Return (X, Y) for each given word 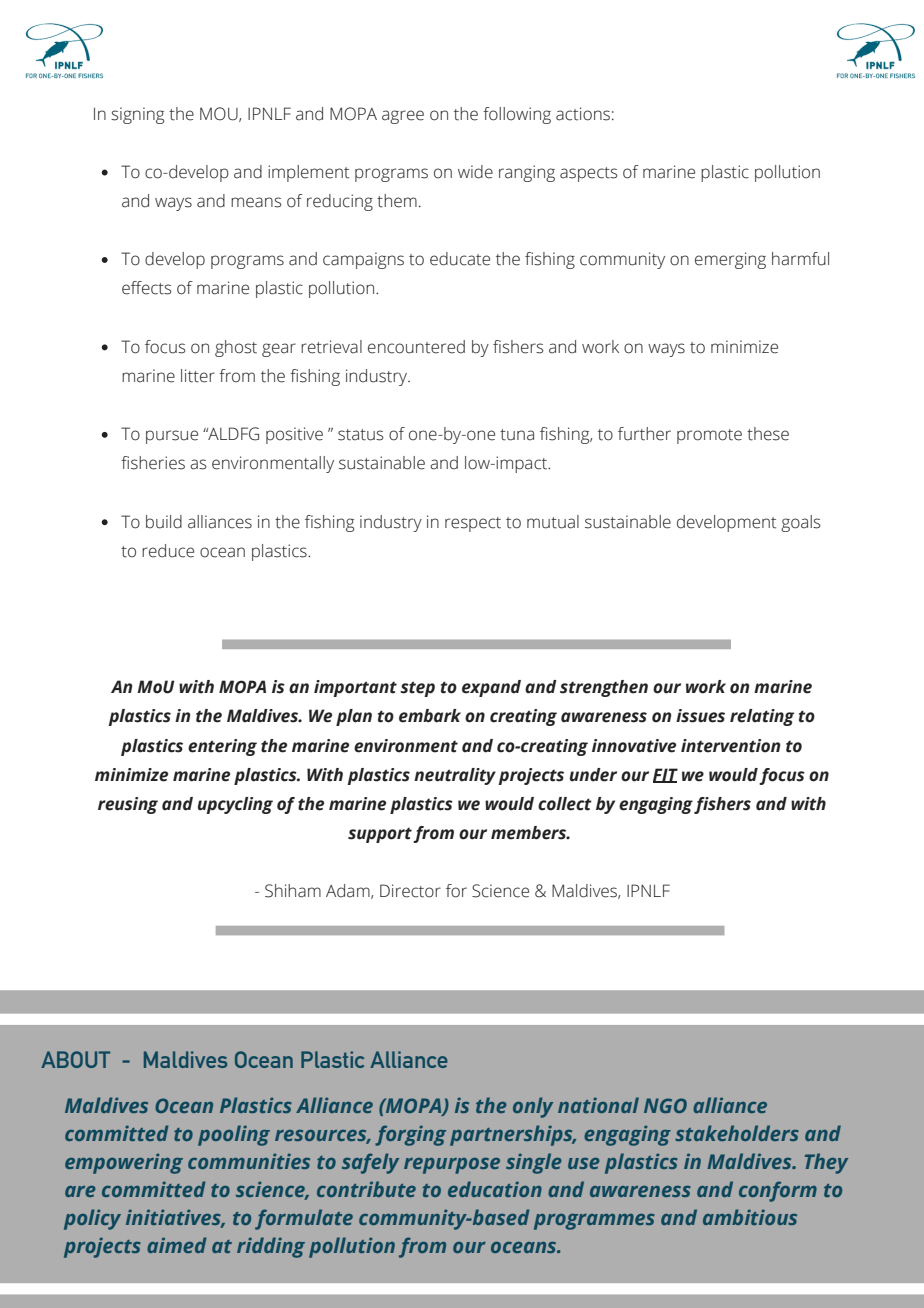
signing (137, 115)
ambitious (750, 1217)
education (495, 1189)
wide (475, 172)
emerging (730, 260)
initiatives (175, 1218)
